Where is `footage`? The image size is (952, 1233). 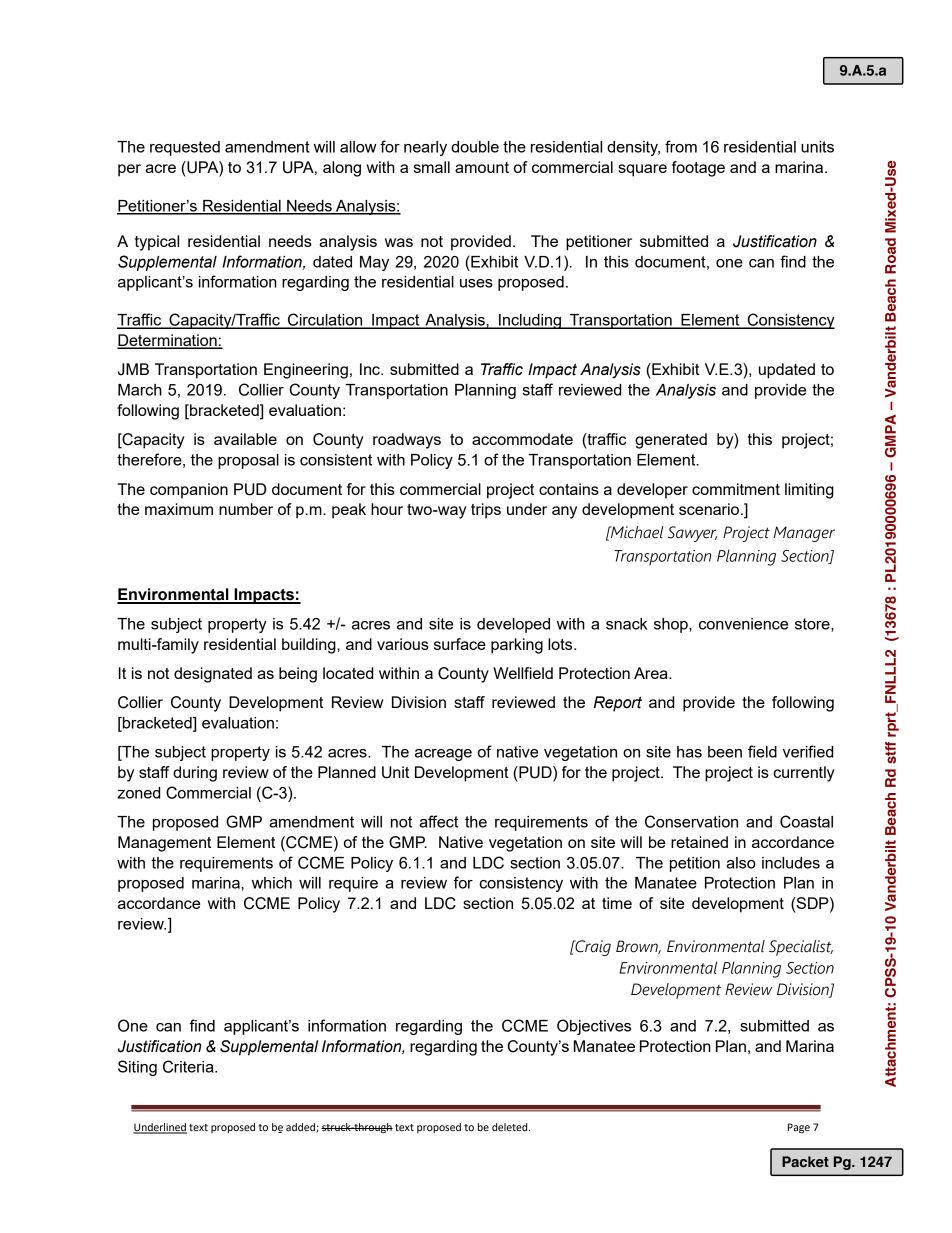 footage is located at coordinates (698, 169).
